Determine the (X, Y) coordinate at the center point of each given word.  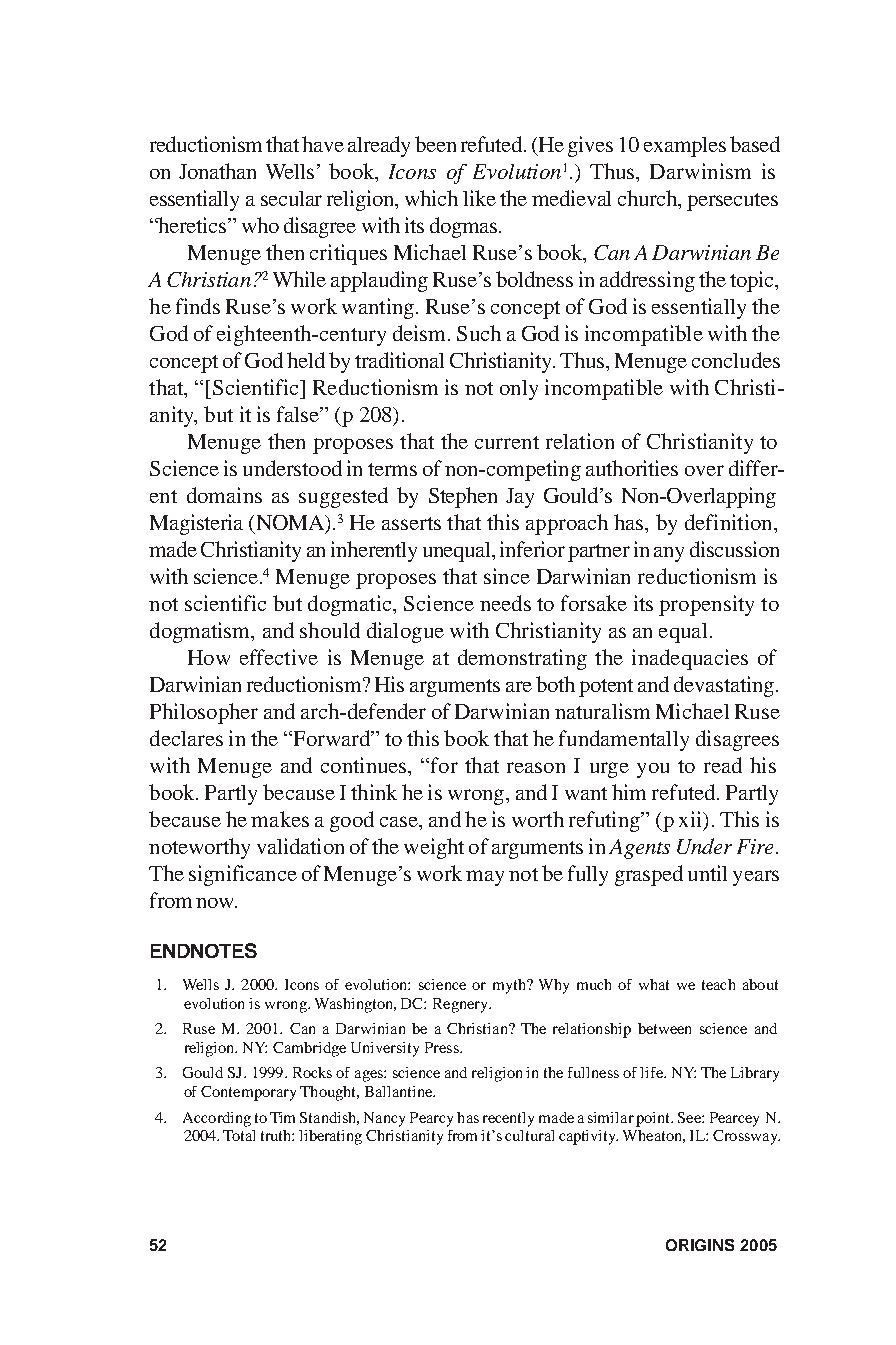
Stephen (463, 497)
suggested (343, 497)
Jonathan (217, 171)
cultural (529, 1135)
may (485, 878)
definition (730, 522)
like (479, 198)
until (707, 873)
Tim (282, 1117)
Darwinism (700, 171)
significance (243, 875)
